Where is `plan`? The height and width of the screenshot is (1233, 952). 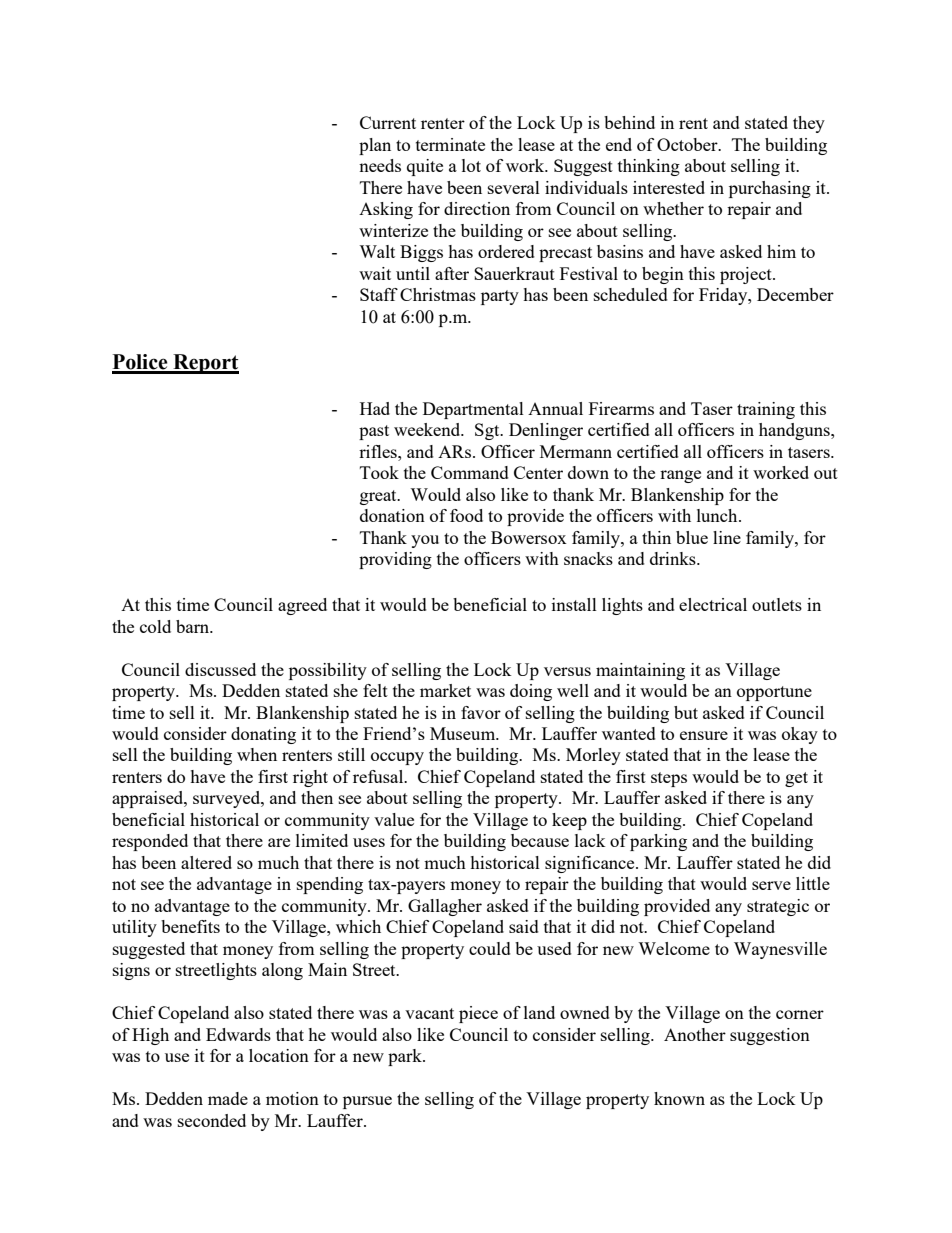 plan is located at coordinates (375, 146).
